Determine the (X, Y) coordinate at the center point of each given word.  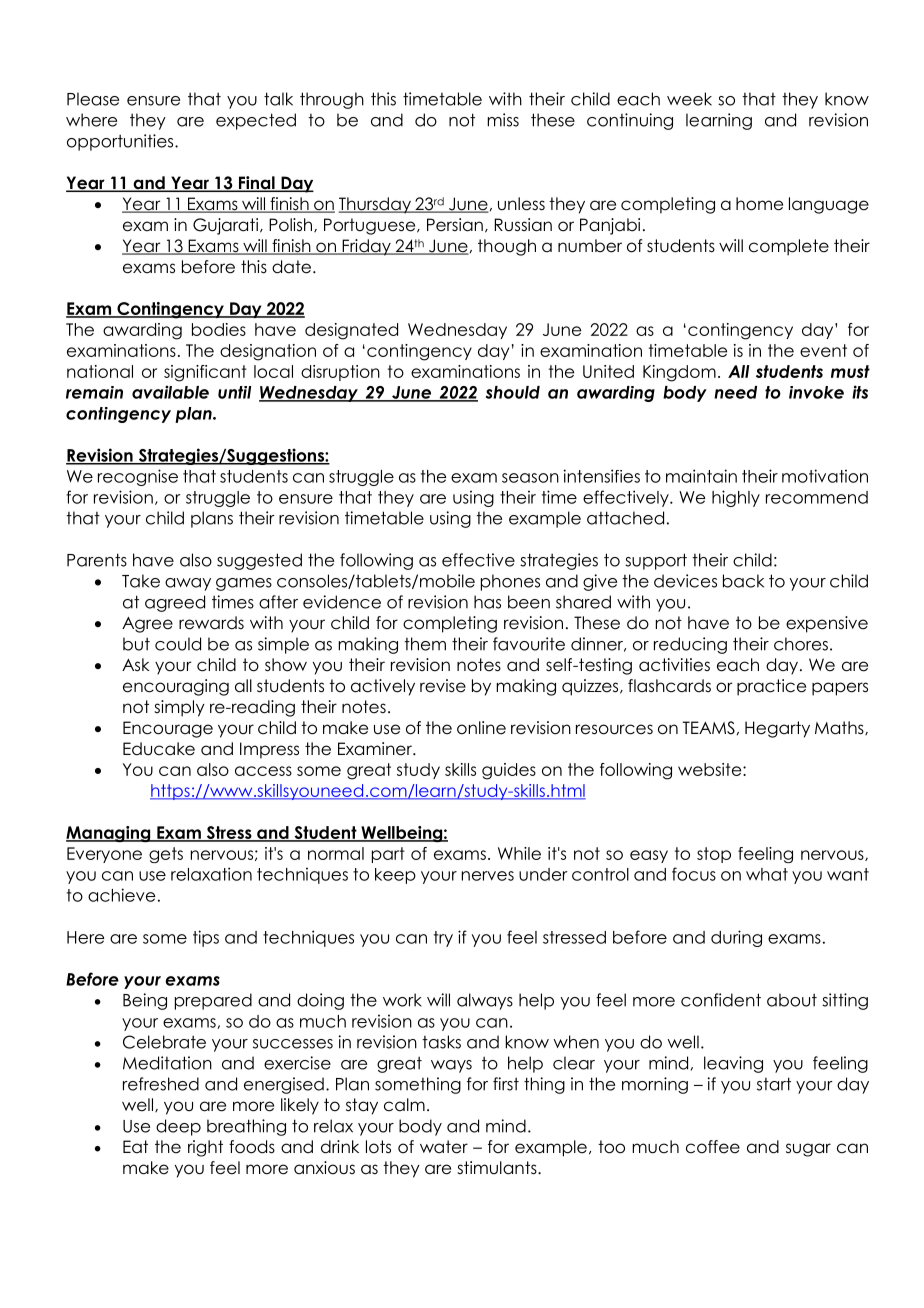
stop (714, 855)
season (530, 478)
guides (509, 771)
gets (166, 855)
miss (503, 120)
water (444, 1147)
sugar (808, 1150)
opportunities (121, 142)
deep (178, 1127)
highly (736, 498)
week (689, 99)
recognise (138, 477)
